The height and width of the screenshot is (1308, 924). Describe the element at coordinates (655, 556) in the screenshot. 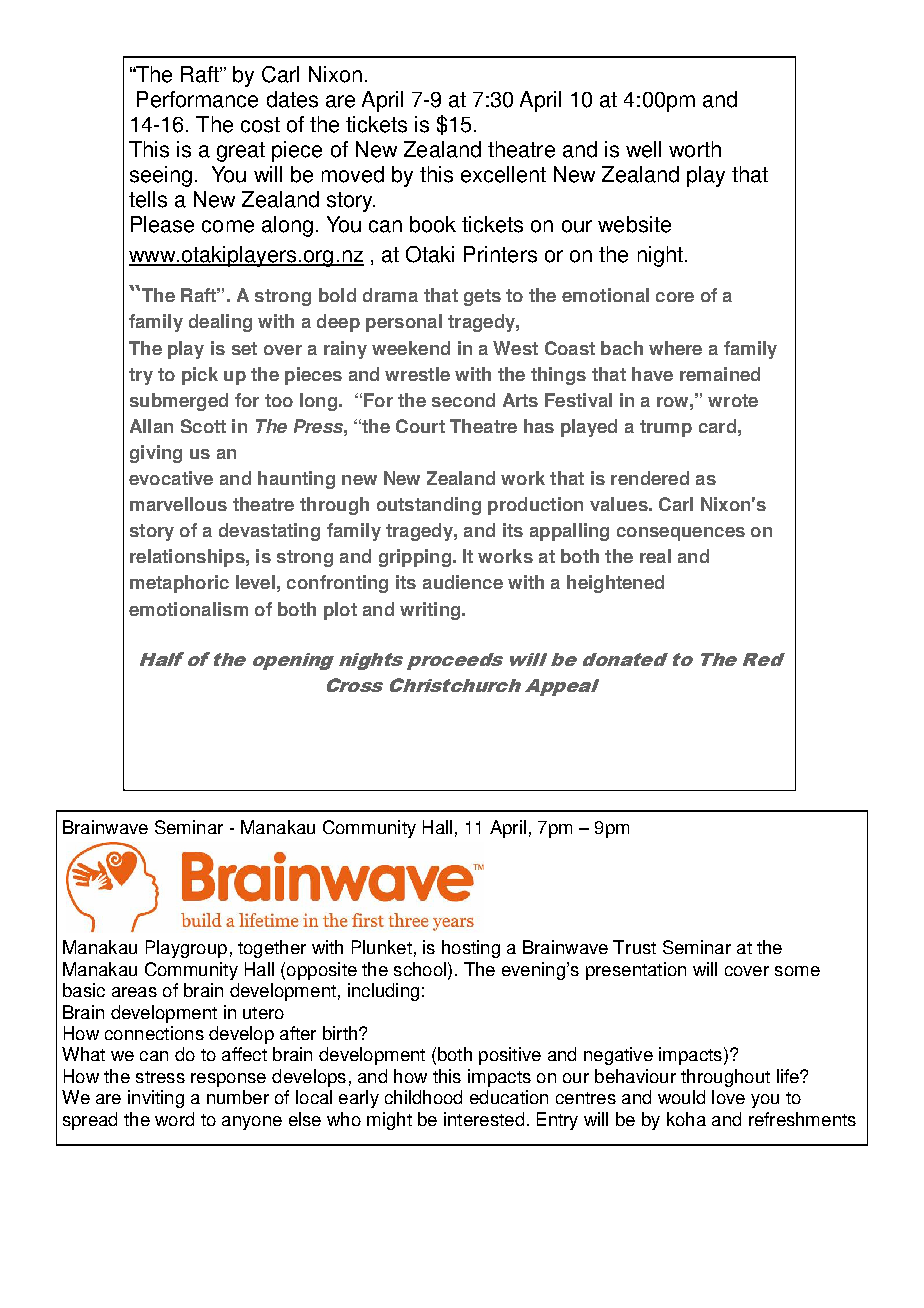

I see `real` at that location.
